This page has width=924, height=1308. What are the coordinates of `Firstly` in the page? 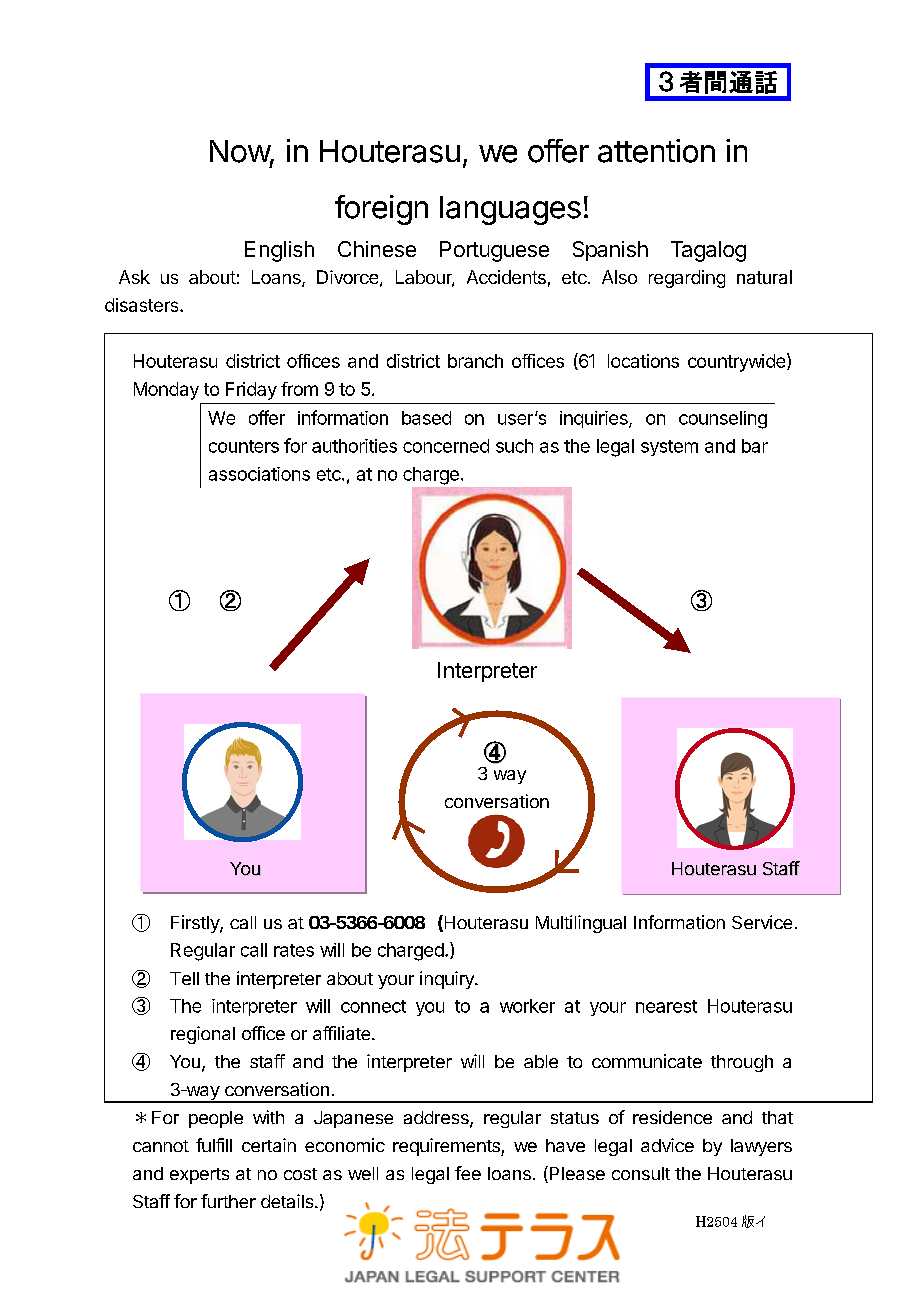 It's located at (196, 924).
